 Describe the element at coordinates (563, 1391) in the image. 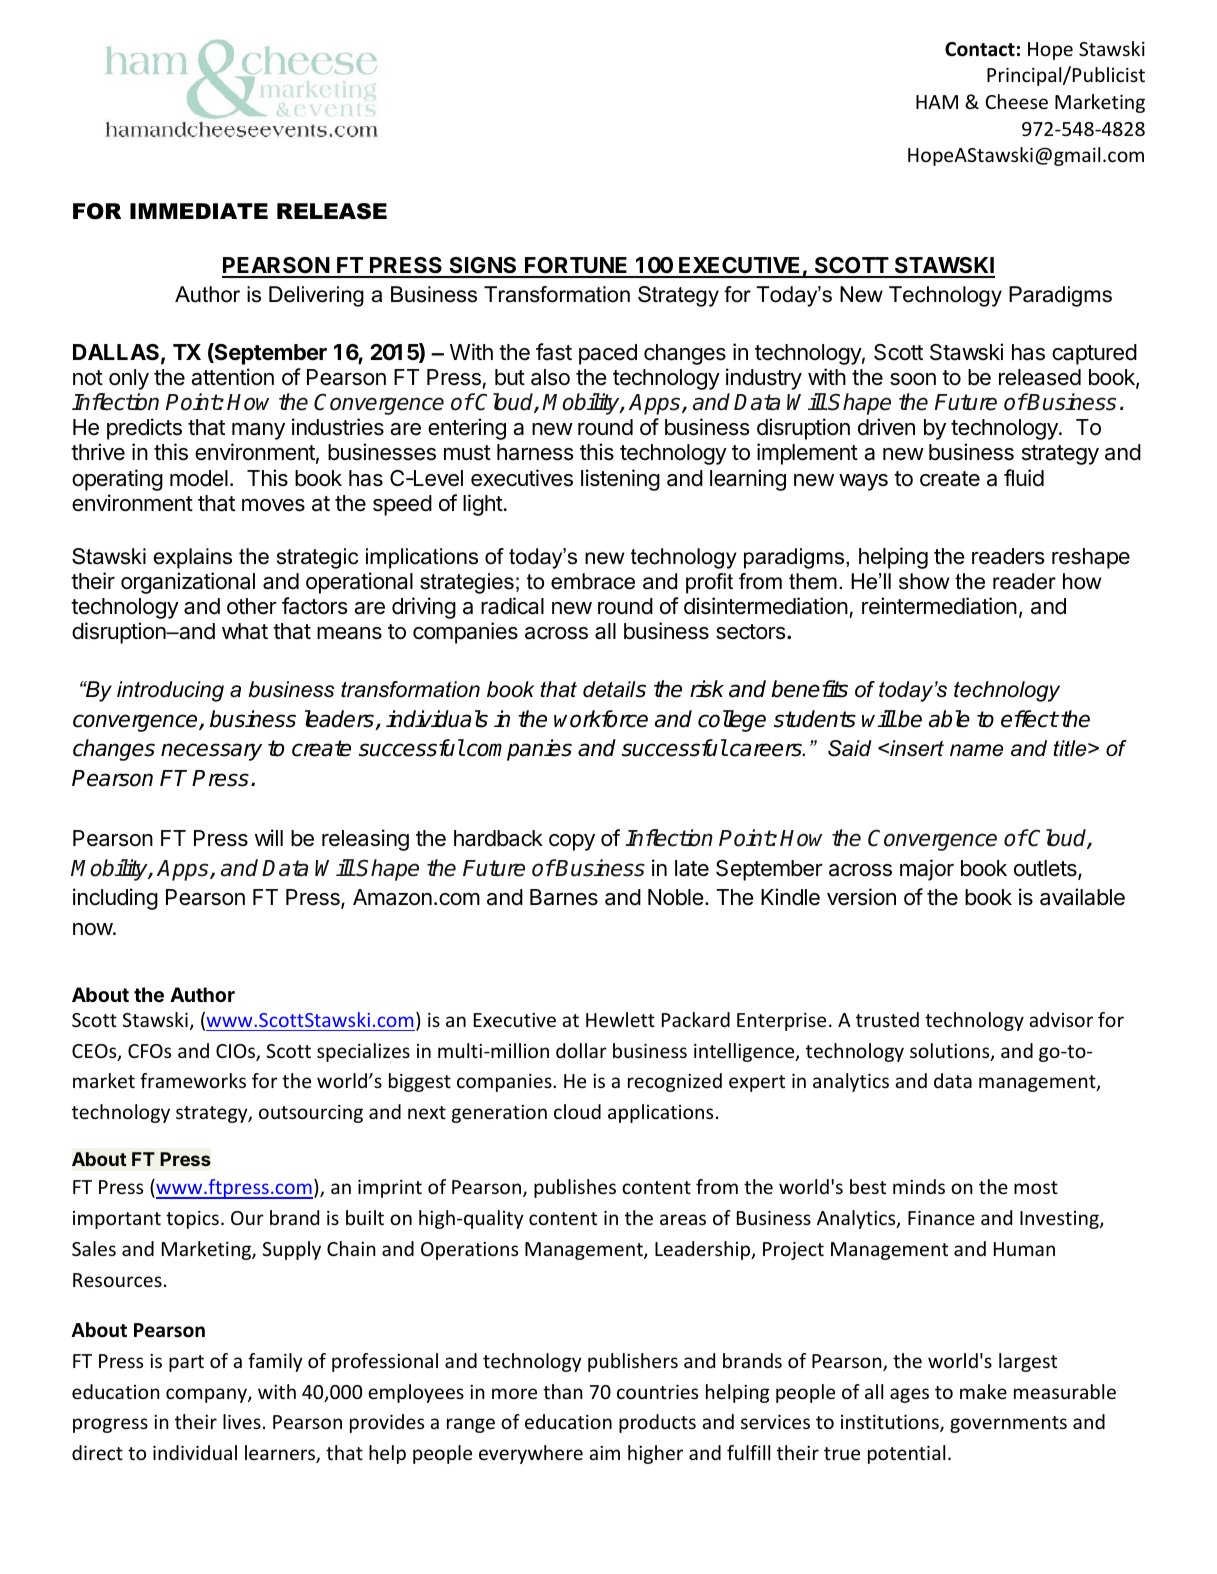

I see `than` at that location.
